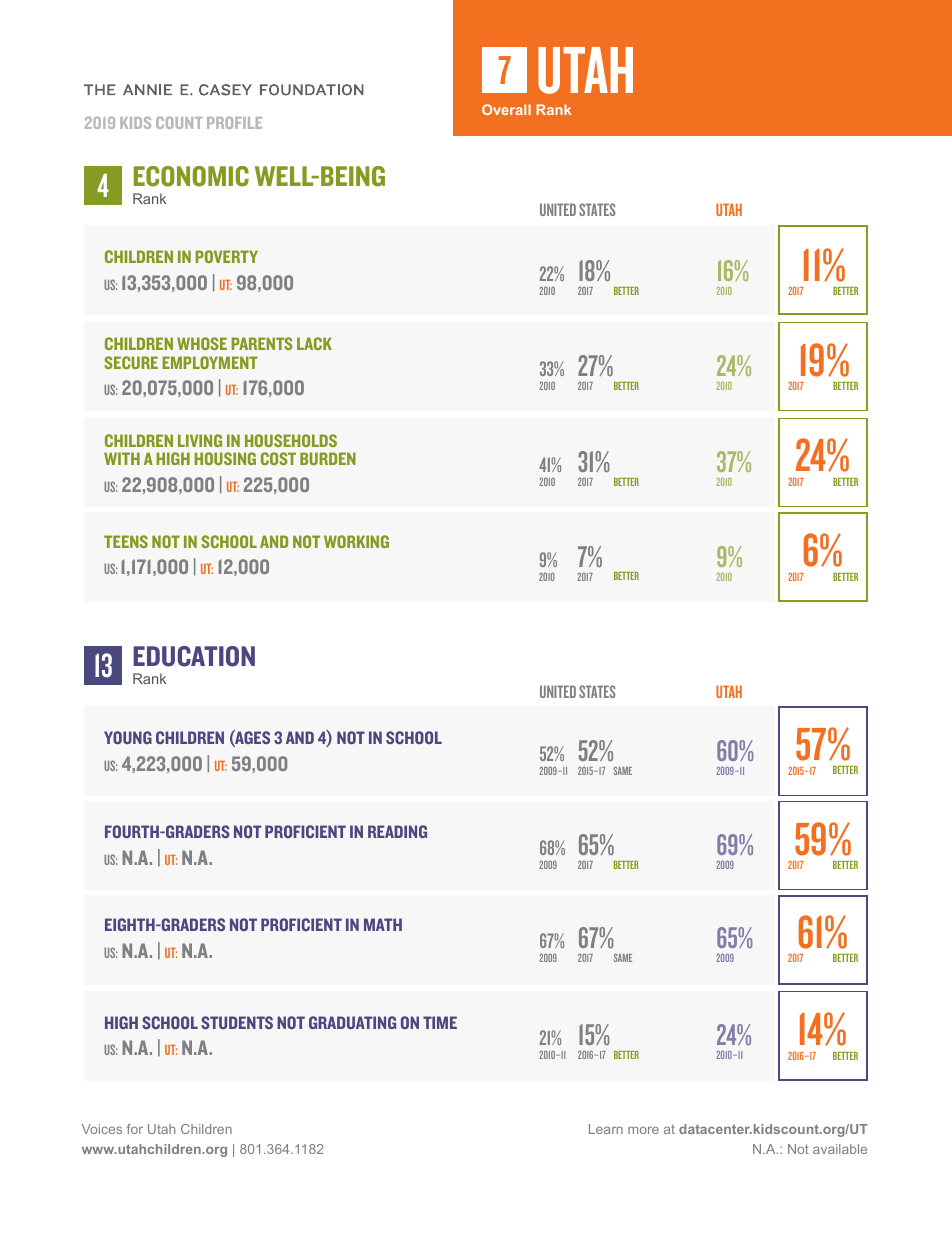 This image has height=1233, width=952. Describe the element at coordinates (606, 1129) in the image. I see `Learn` at that location.
